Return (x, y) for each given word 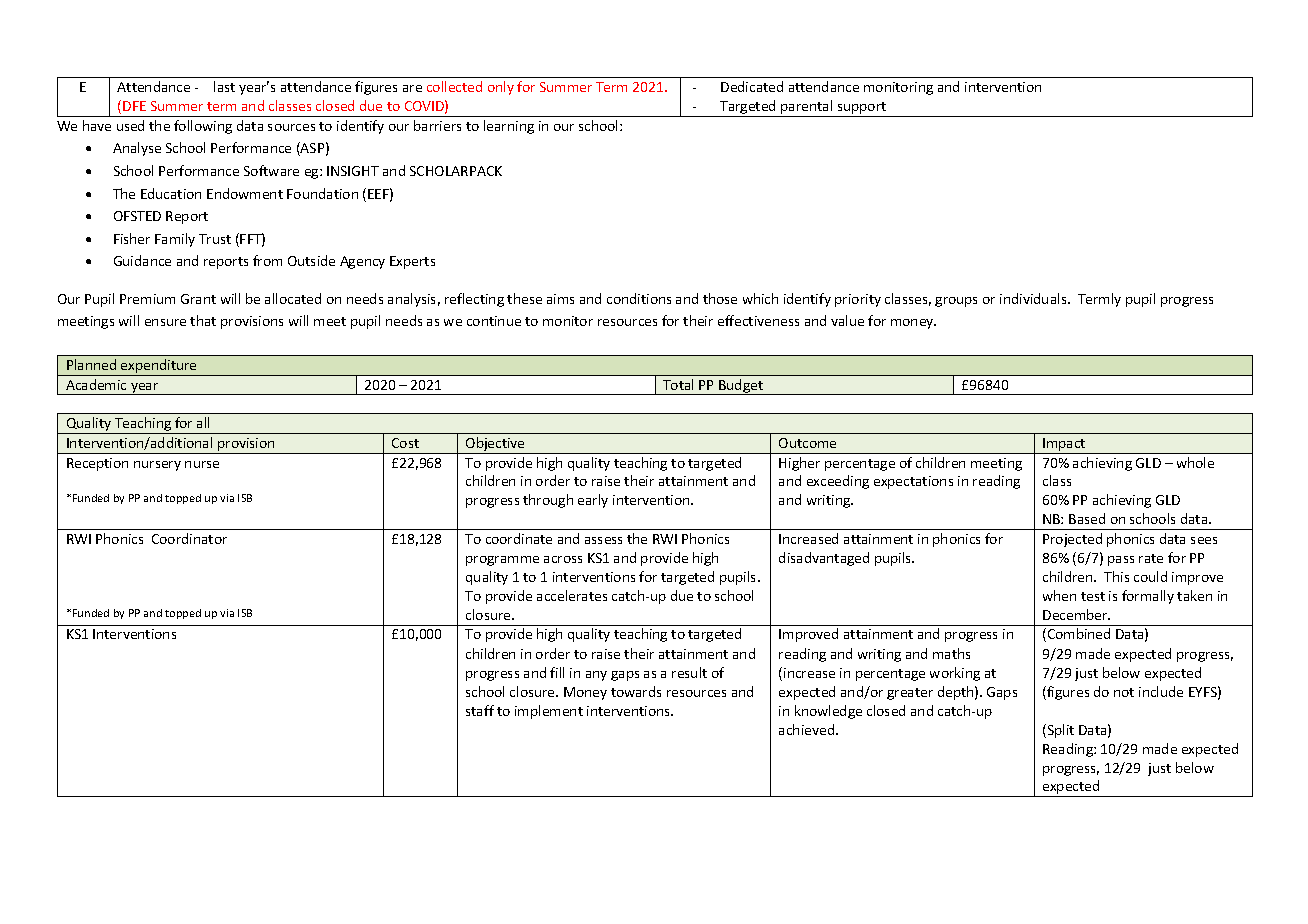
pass (1121, 561)
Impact (1064, 446)
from (267, 260)
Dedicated (752, 86)
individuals (1034, 298)
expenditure (159, 367)
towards (636, 691)
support (862, 109)
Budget (741, 387)
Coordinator (189, 538)
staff (480, 710)
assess (603, 540)
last (224, 86)
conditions (639, 298)
